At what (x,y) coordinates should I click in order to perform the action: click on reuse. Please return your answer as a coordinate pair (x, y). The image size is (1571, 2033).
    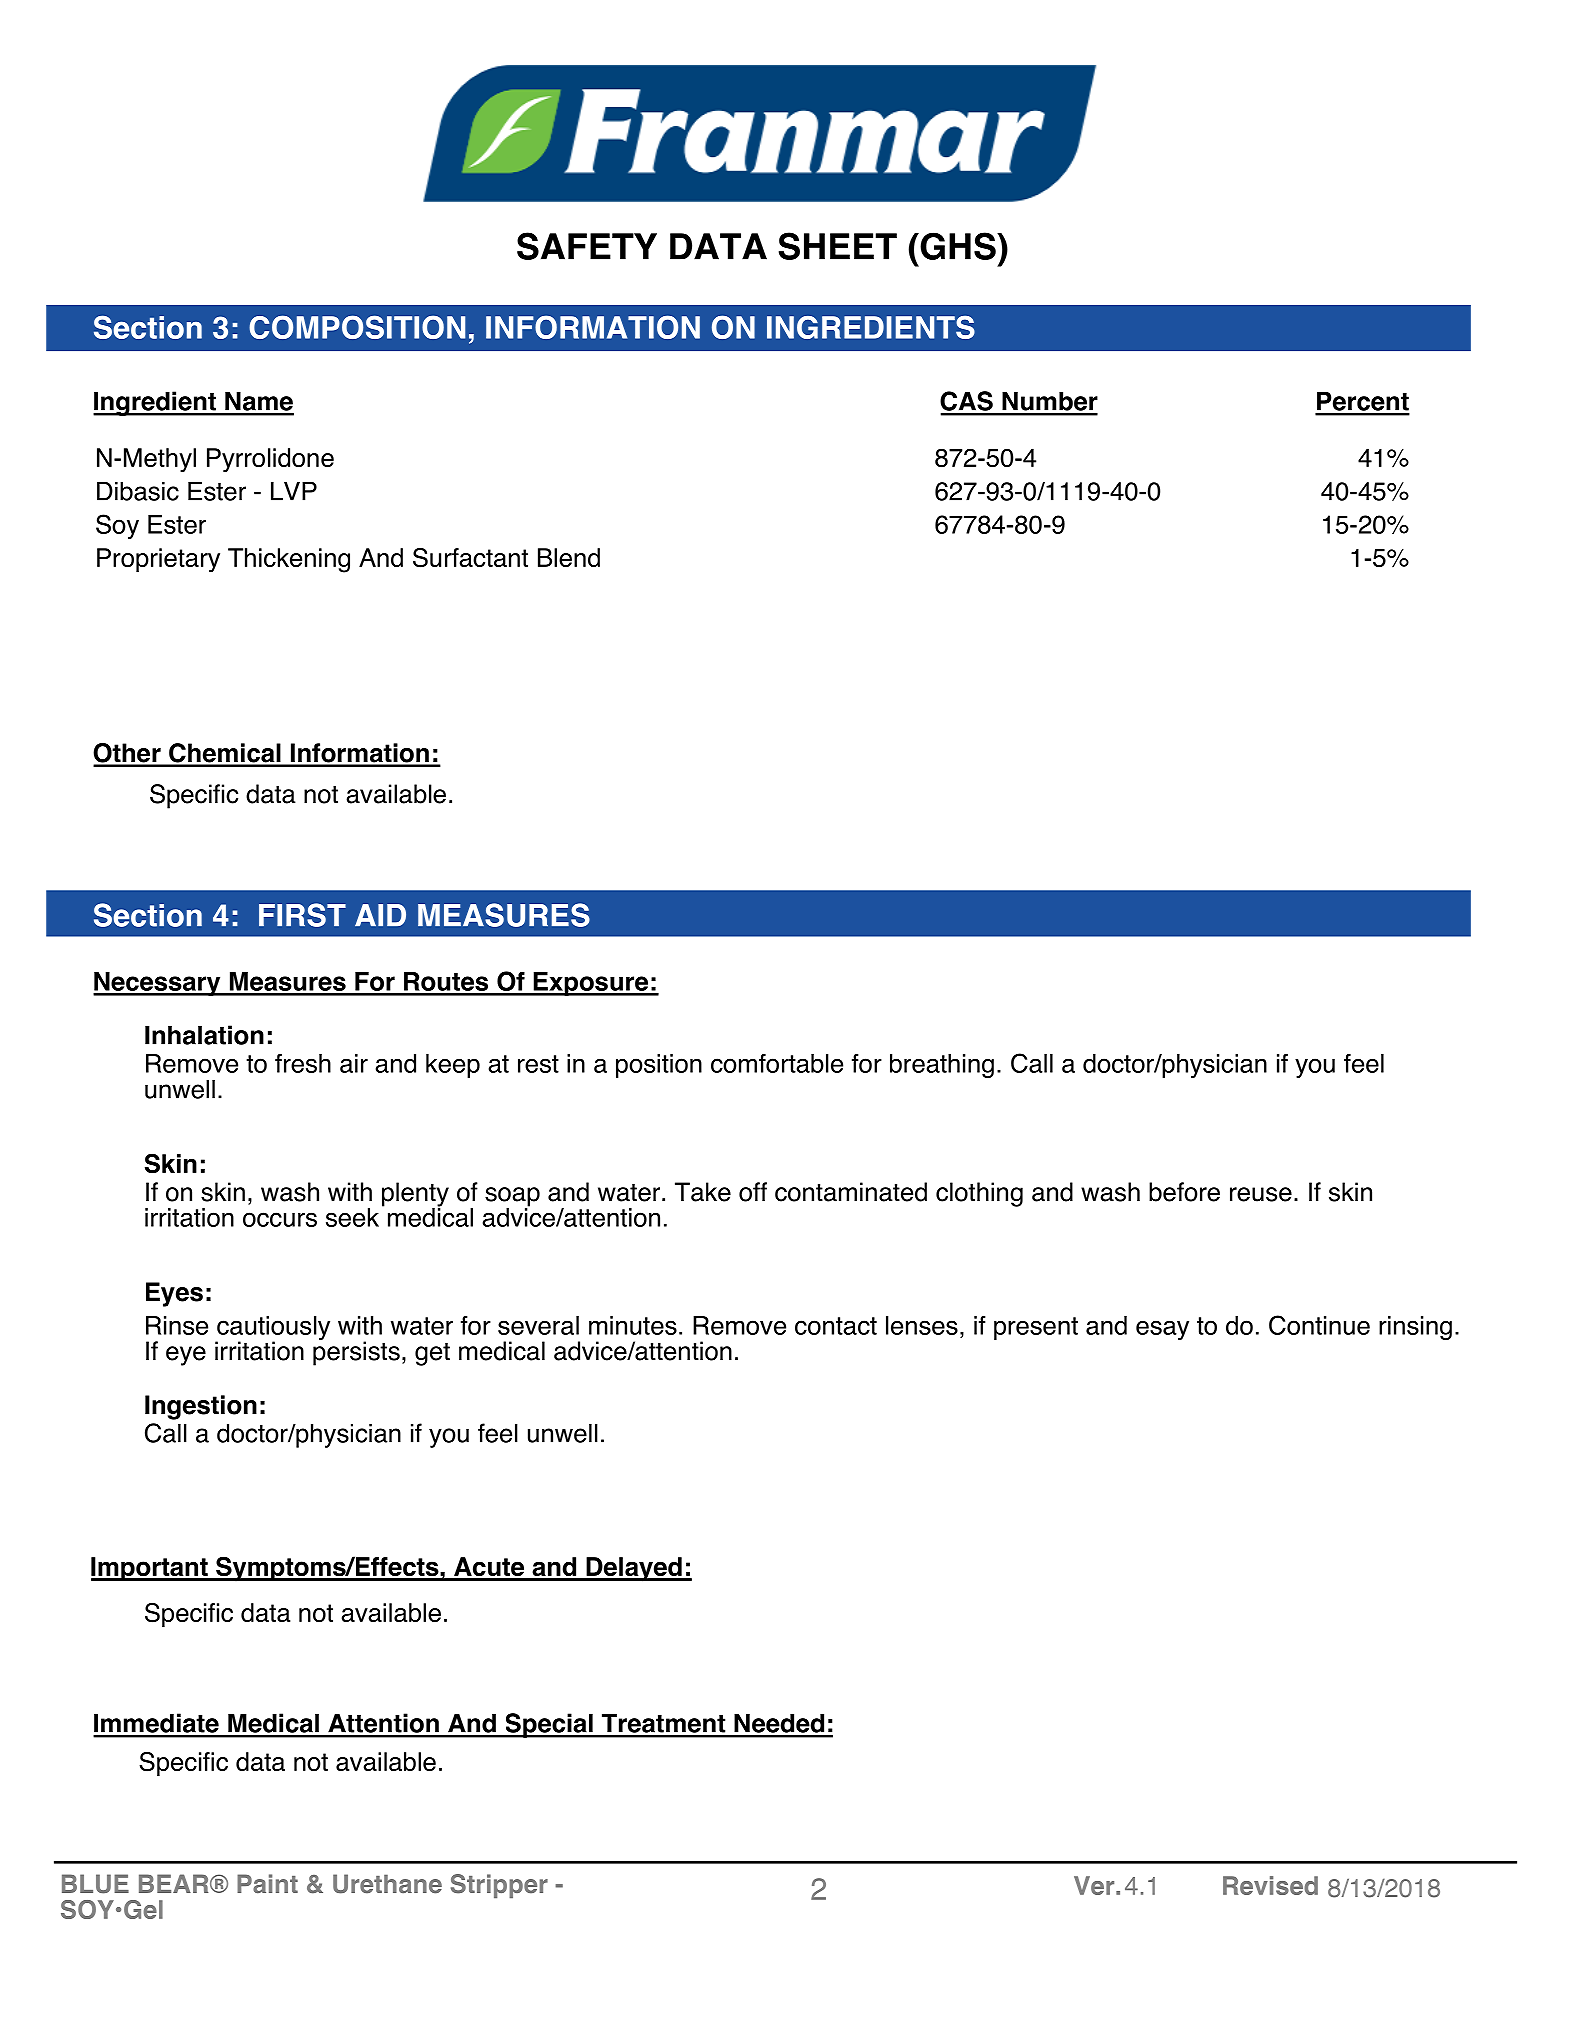
    Looking at the image, I should click on (1261, 1194).
